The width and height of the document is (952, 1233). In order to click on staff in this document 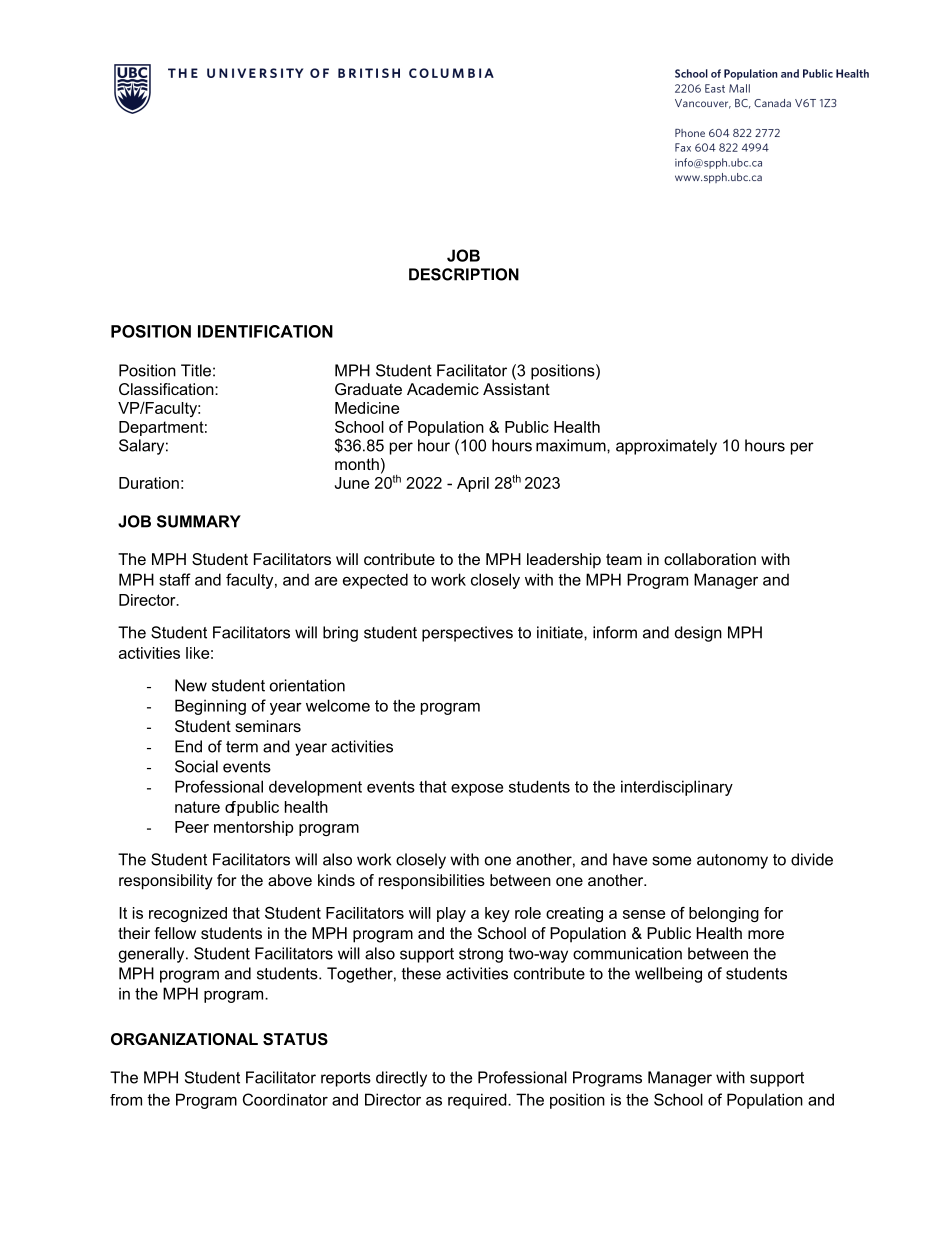, I will do `click(175, 579)`.
